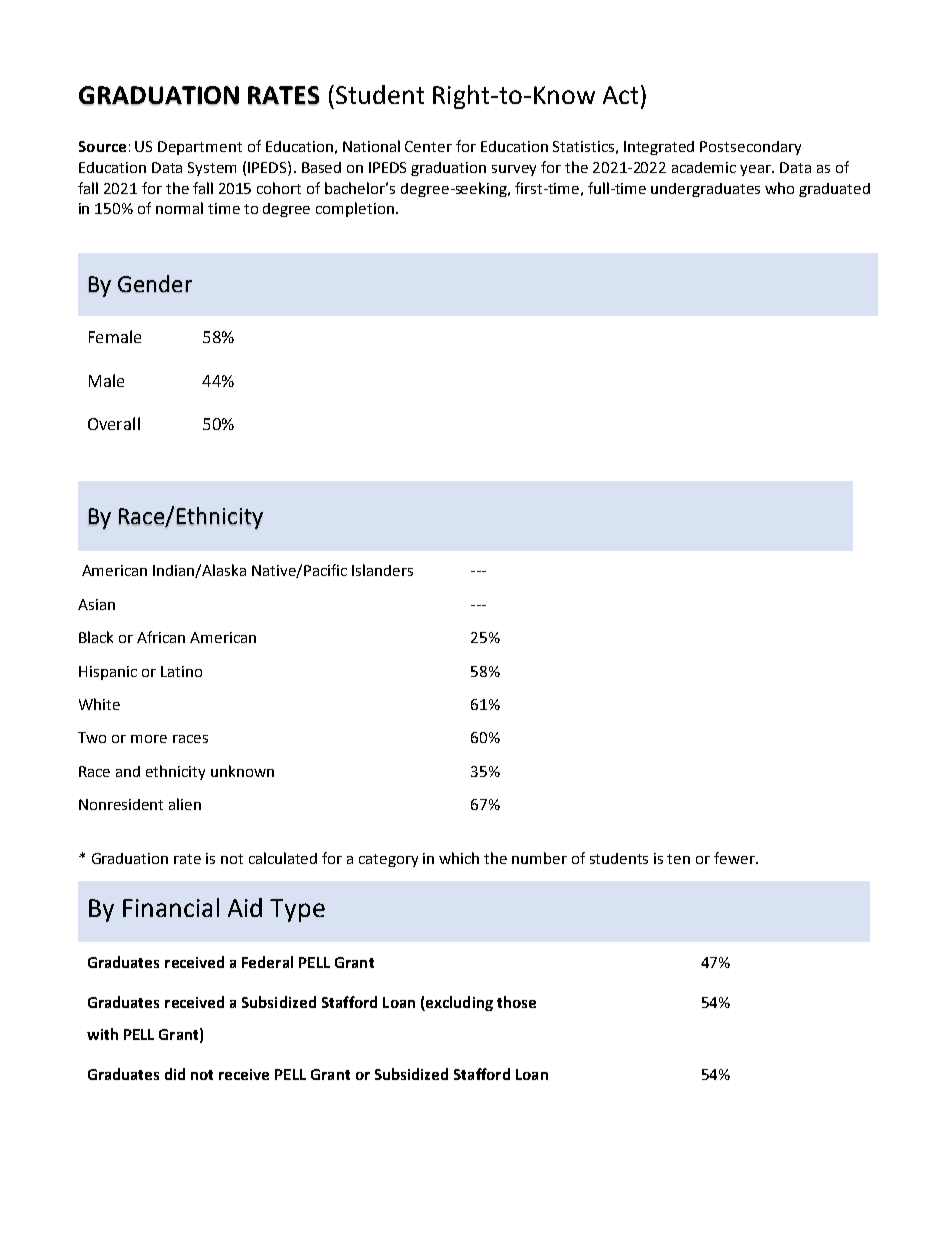 This image has width=952, height=1233. Describe the element at coordinates (149, 739) in the image. I see `more` at that location.
